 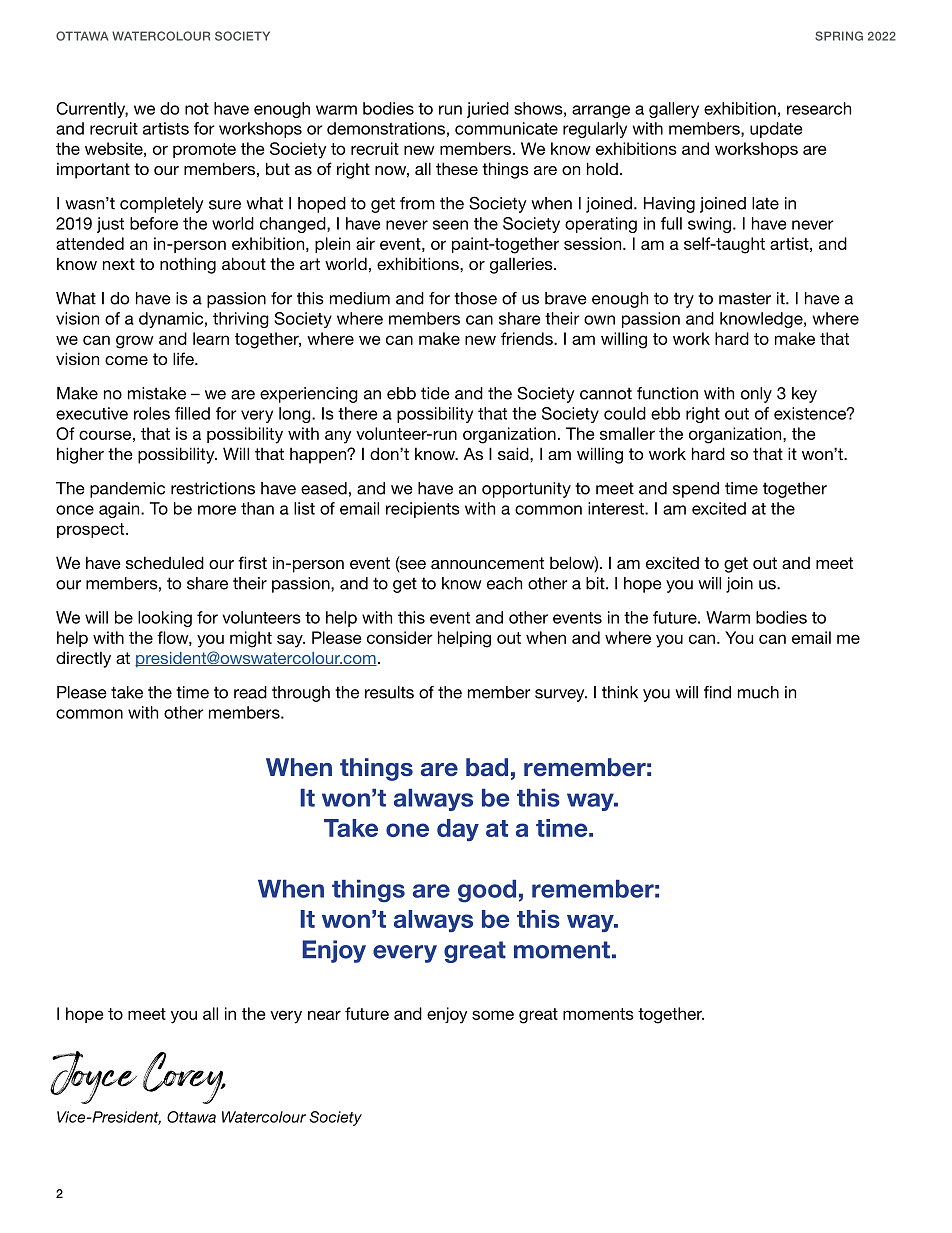 What do you see at coordinates (184, 1078) in the document?
I see `Corey` at bounding box center [184, 1078].
